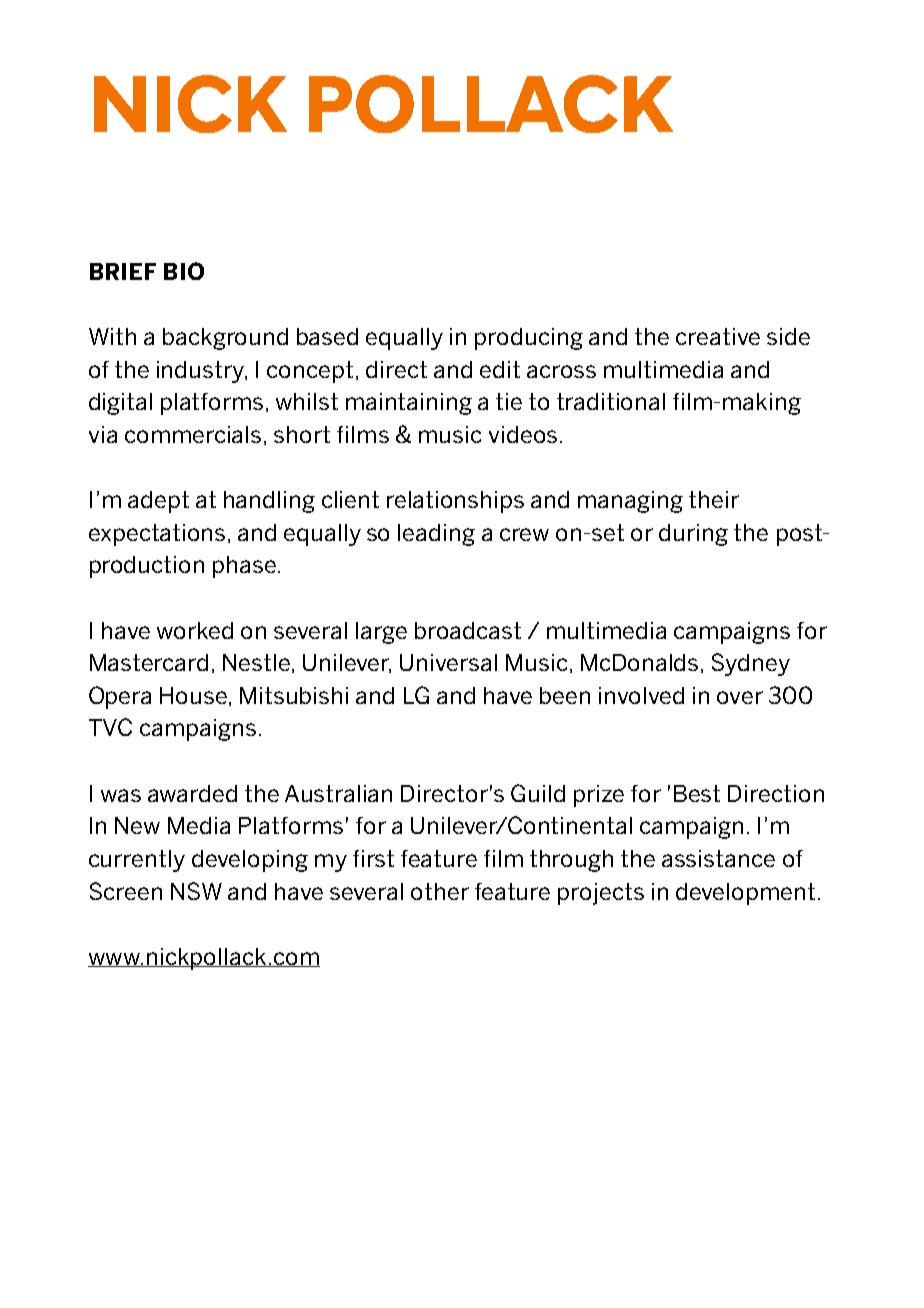  I want to click on been, so click(565, 695).
